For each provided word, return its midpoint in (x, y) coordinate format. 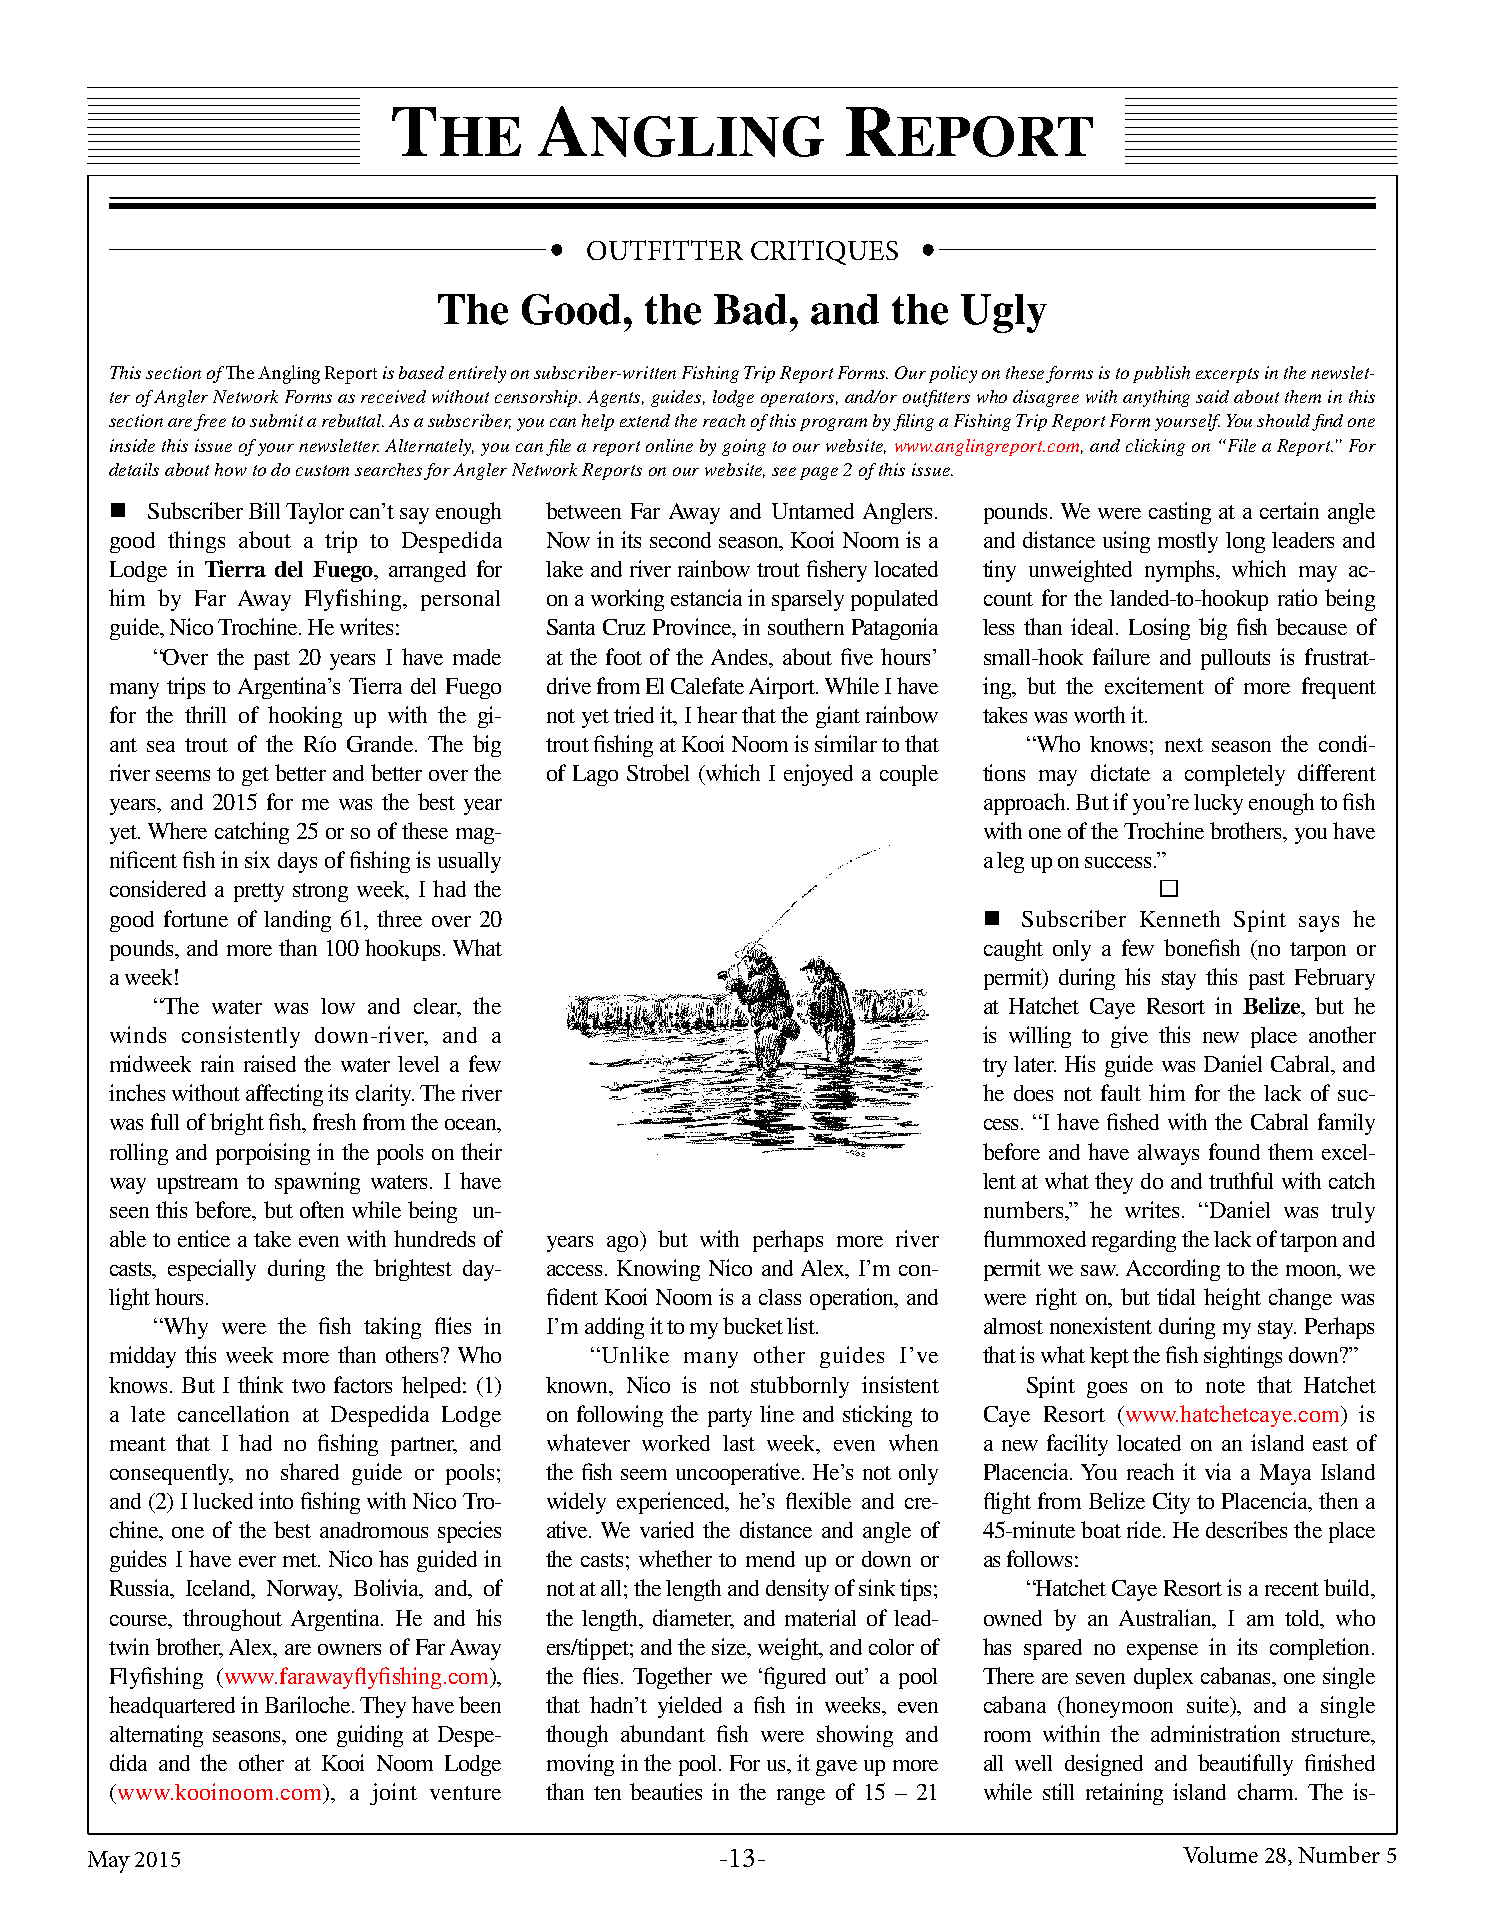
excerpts (1227, 375)
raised (270, 1063)
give (1129, 1037)
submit (276, 420)
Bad (750, 309)
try (995, 1067)
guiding (370, 1736)
